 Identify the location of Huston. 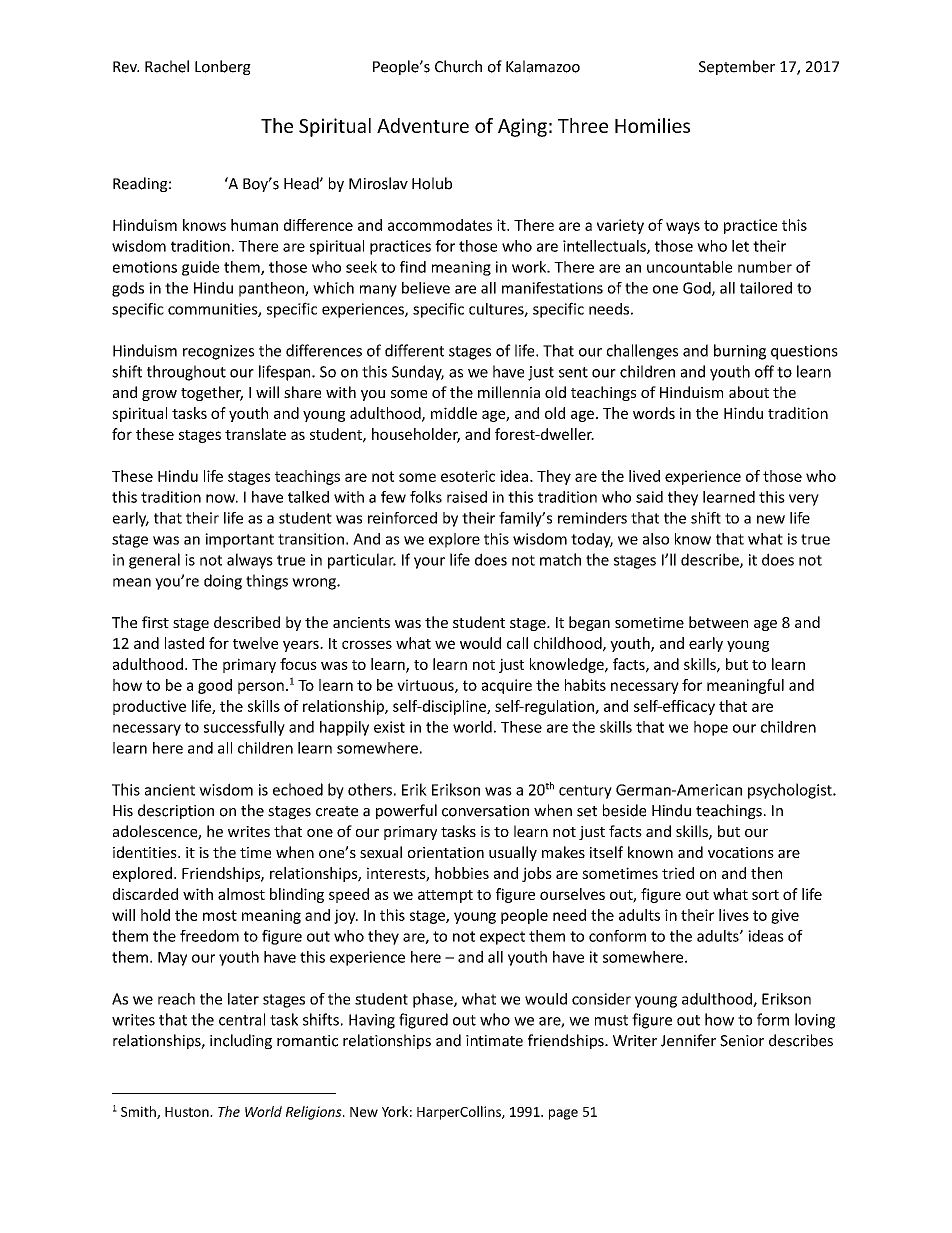
(188, 1112).
